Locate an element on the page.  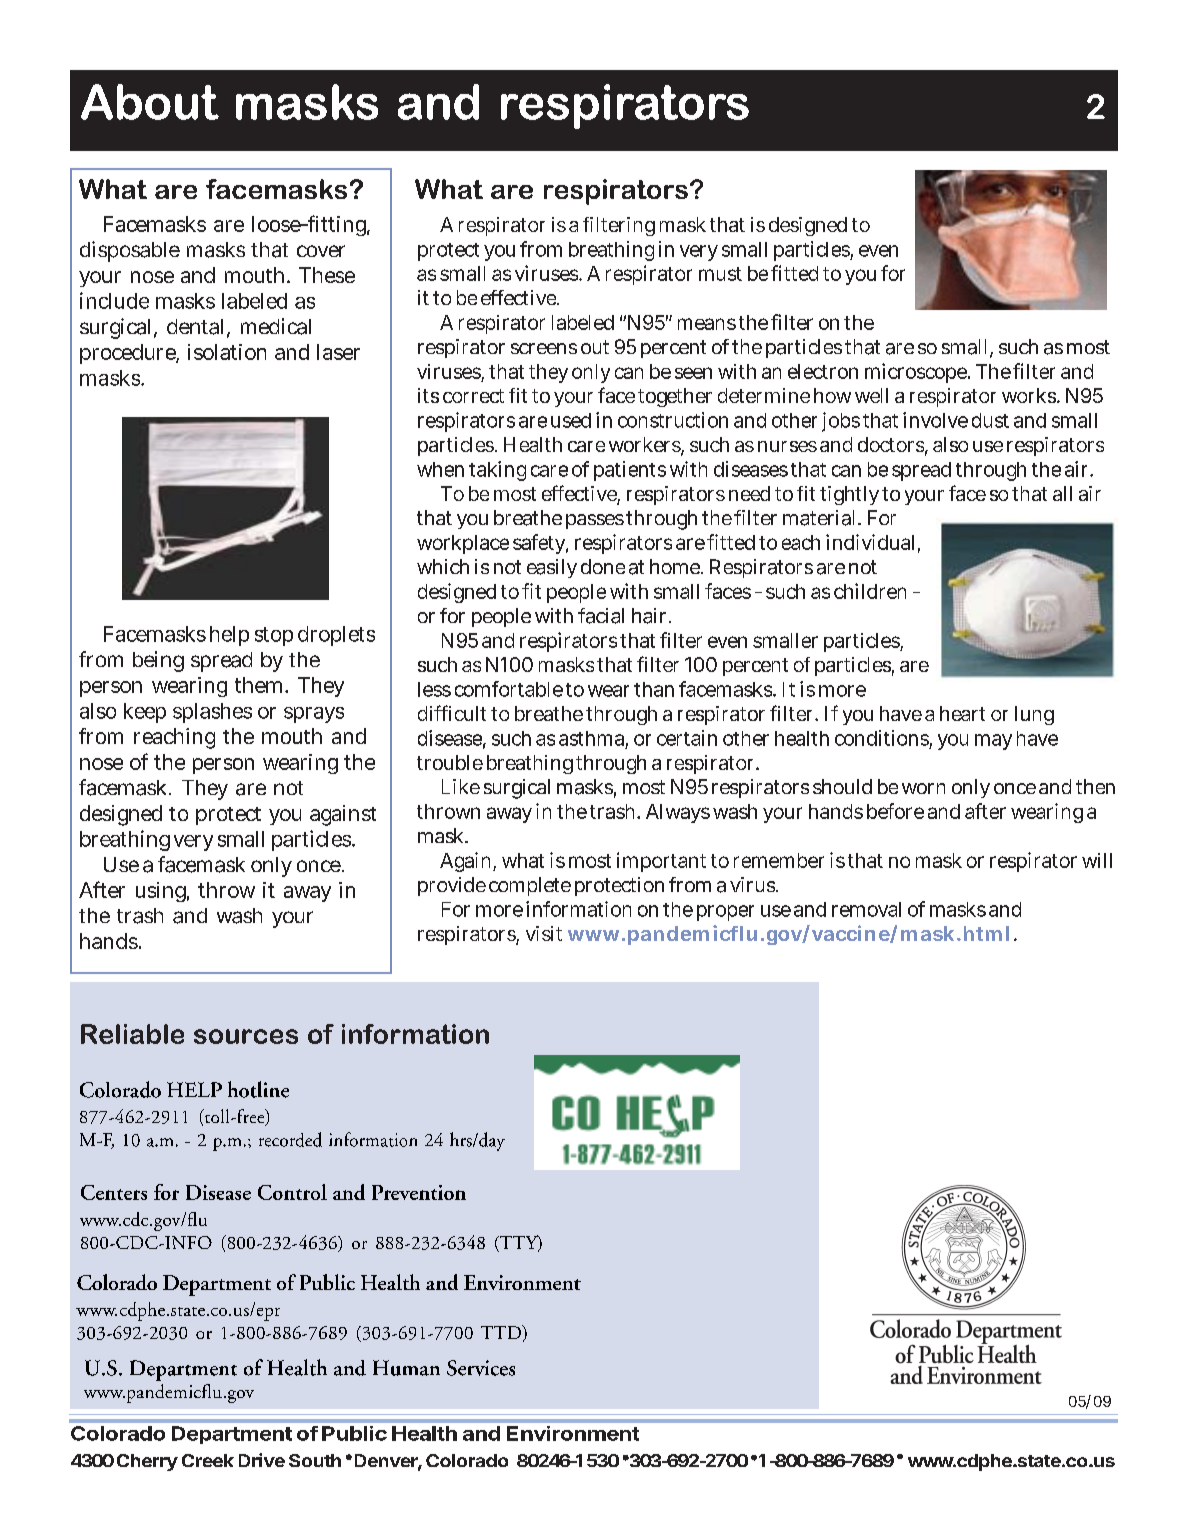
worn is located at coordinates (923, 788).
